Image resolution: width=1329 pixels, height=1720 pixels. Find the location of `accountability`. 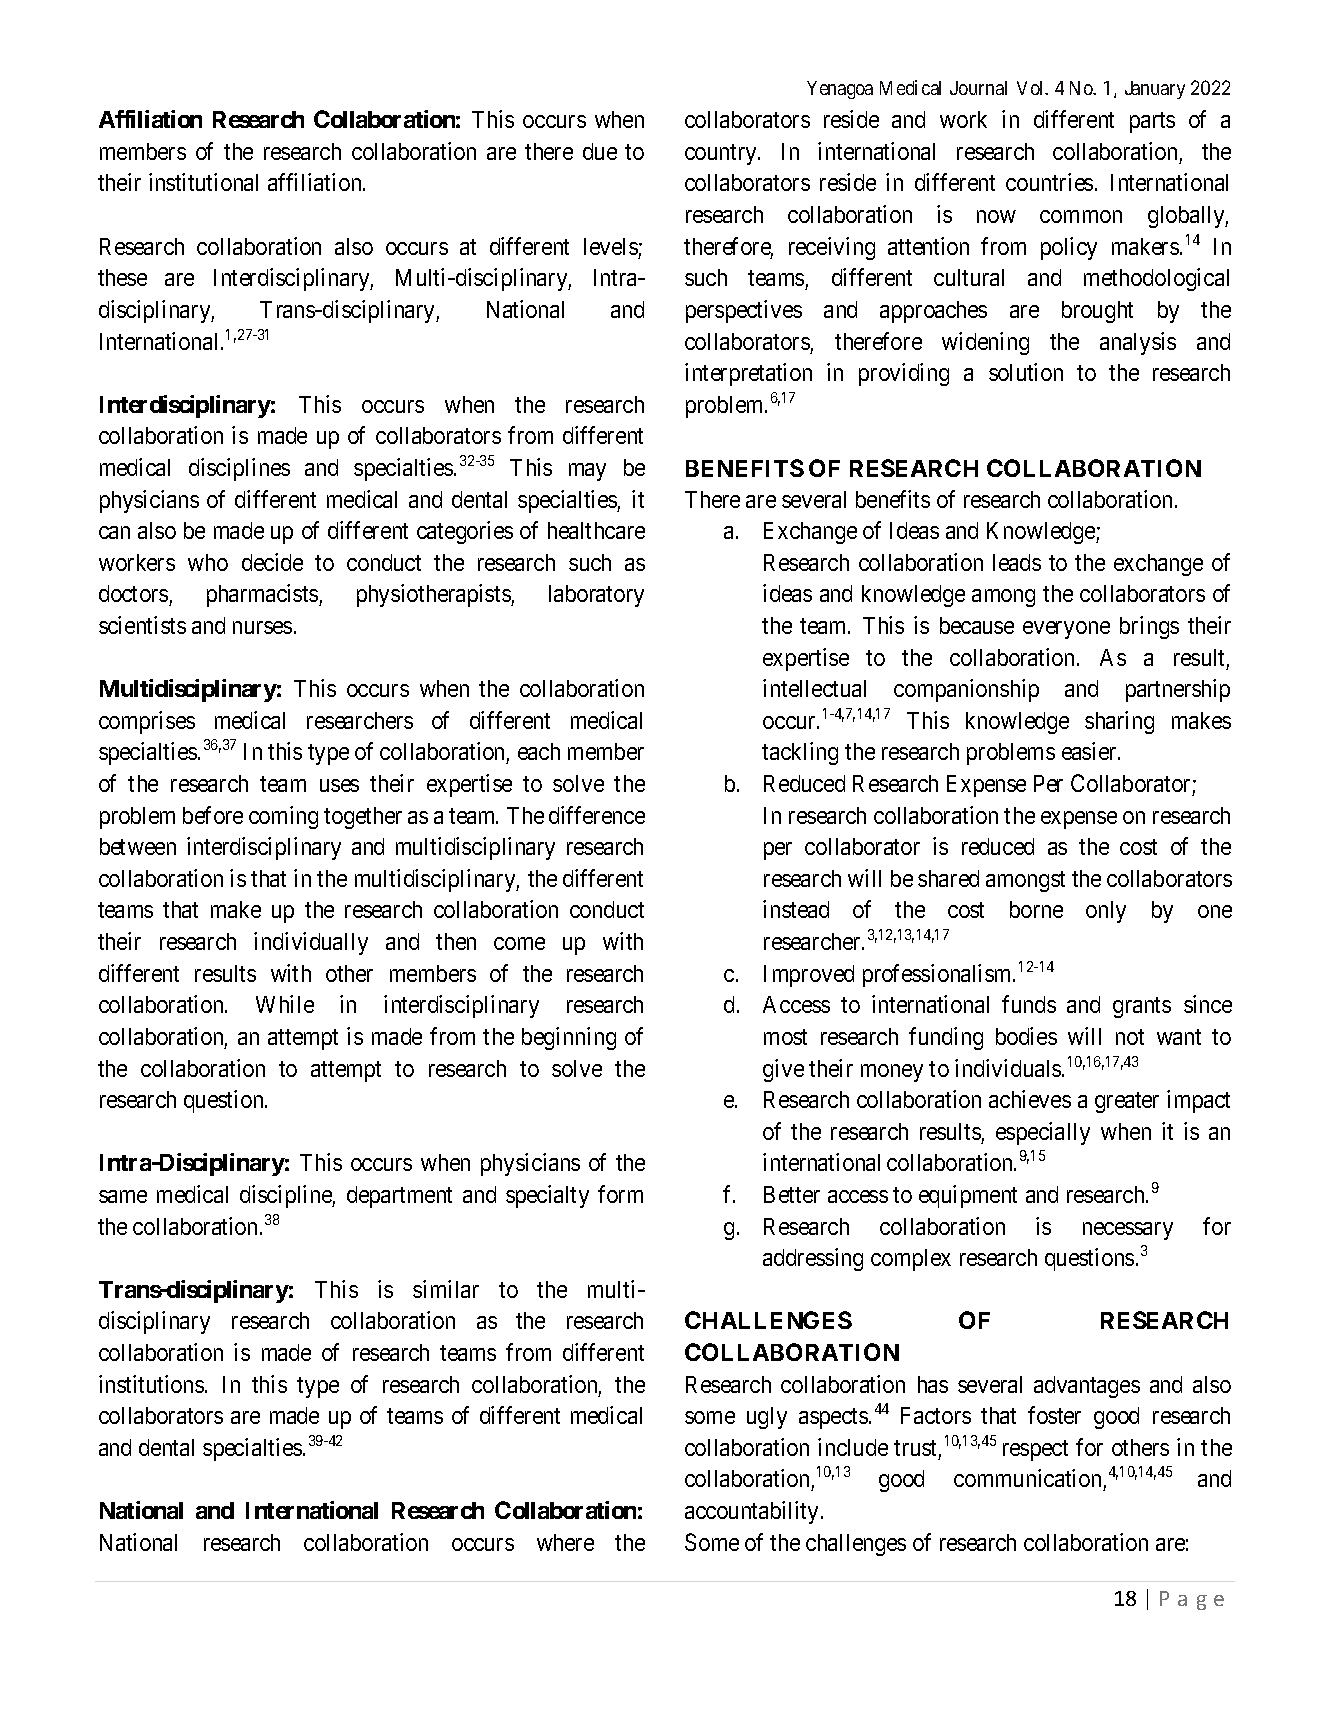

accountability is located at coordinates (753, 1512).
